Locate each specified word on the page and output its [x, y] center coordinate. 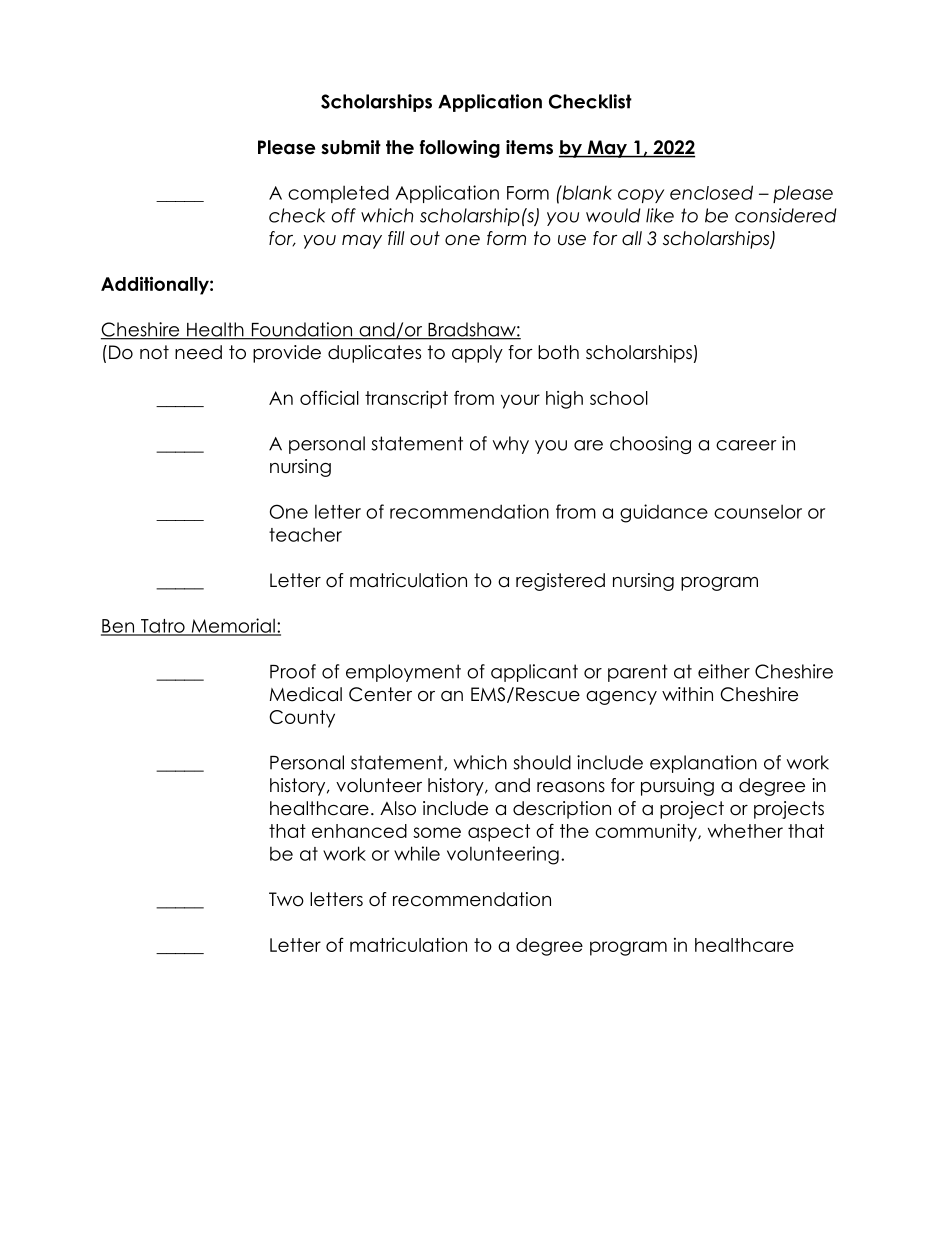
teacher [305, 535]
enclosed [711, 192]
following [460, 149]
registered [560, 582]
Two [286, 899]
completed [338, 194]
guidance [664, 513]
